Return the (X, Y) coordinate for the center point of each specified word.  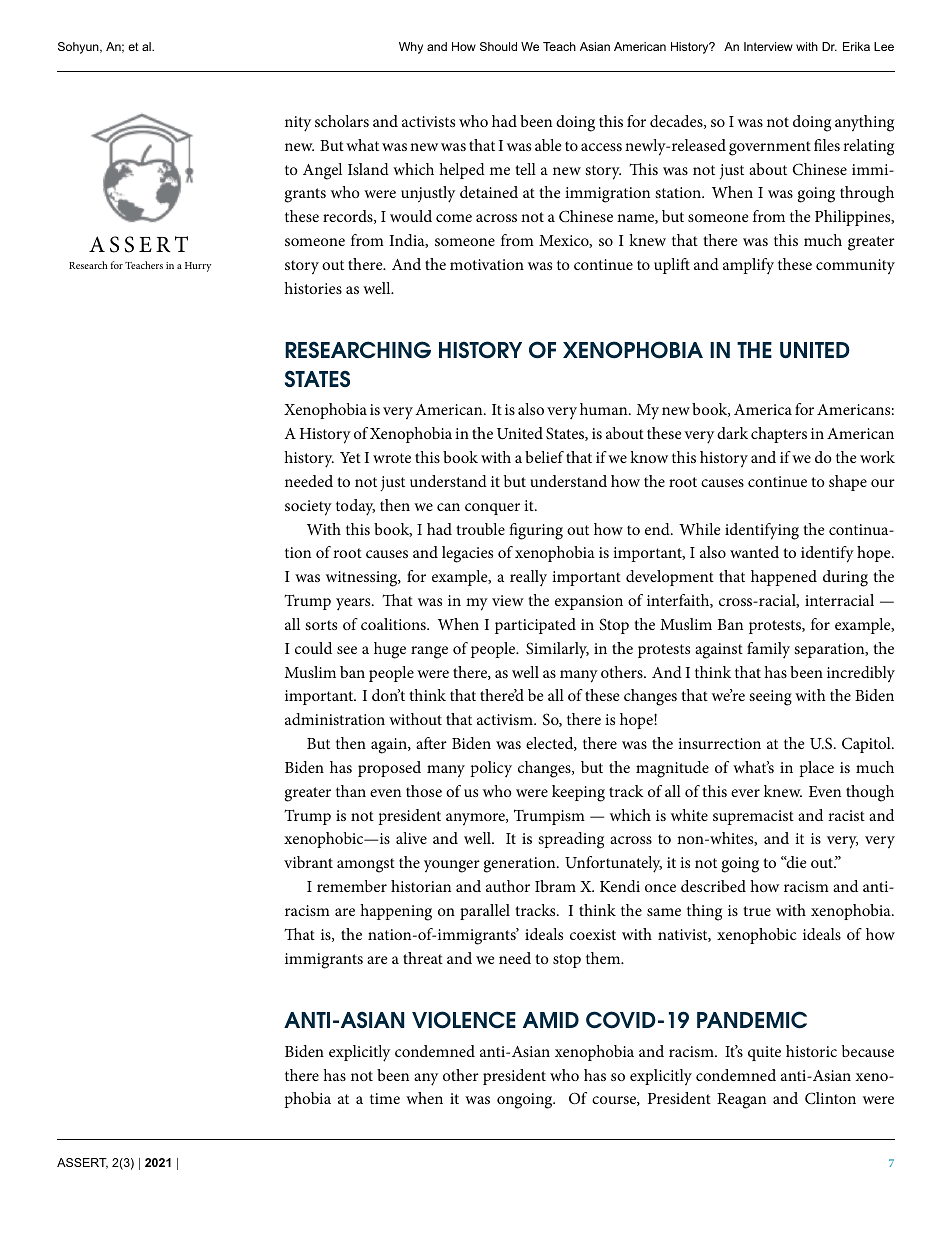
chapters (779, 435)
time (385, 1098)
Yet (350, 457)
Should (498, 46)
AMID (551, 1020)
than (351, 791)
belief (544, 457)
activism (506, 719)
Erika (856, 46)
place (817, 769)
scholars (342, 121)
